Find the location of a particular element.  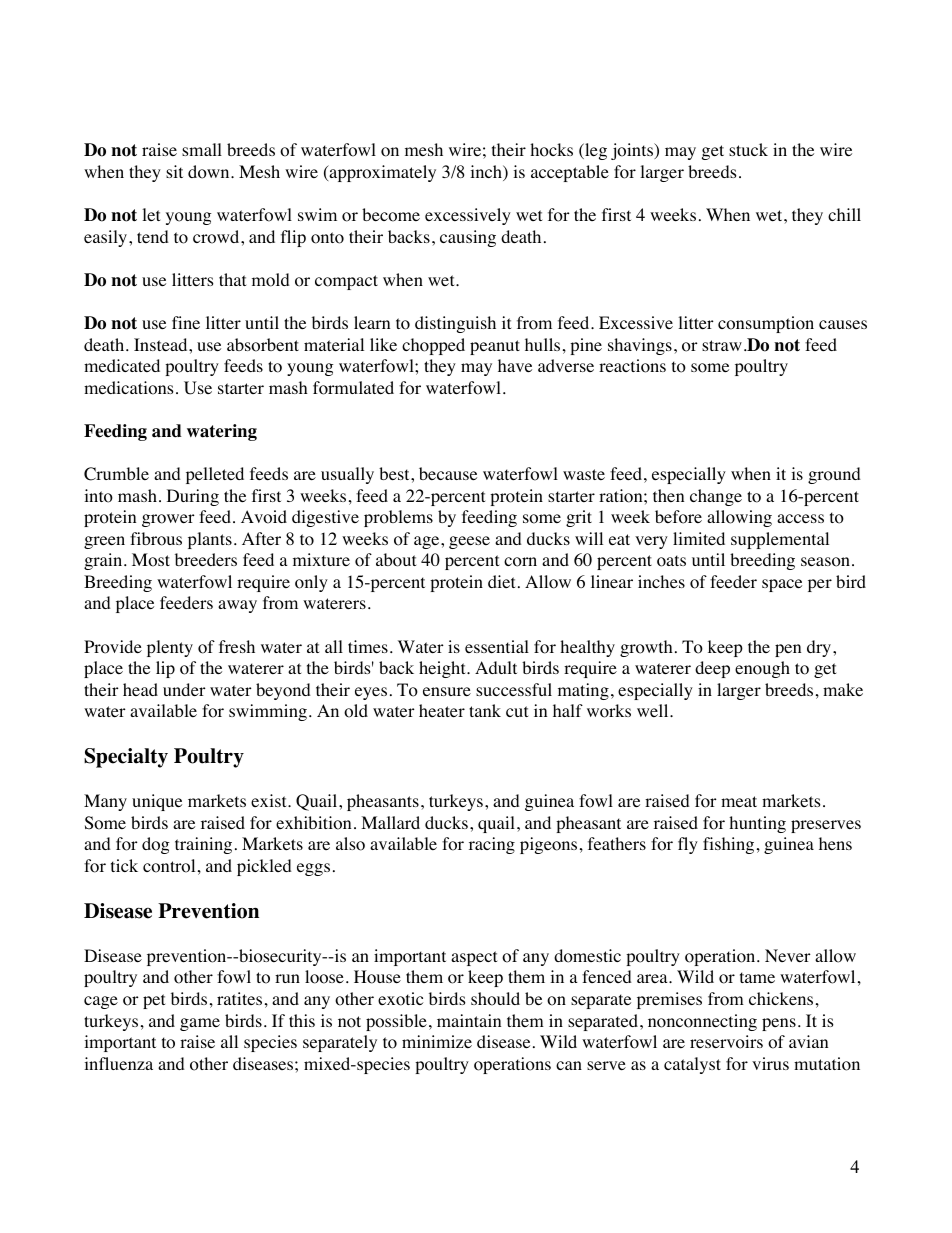

During is located at coordinates (193, 497).
